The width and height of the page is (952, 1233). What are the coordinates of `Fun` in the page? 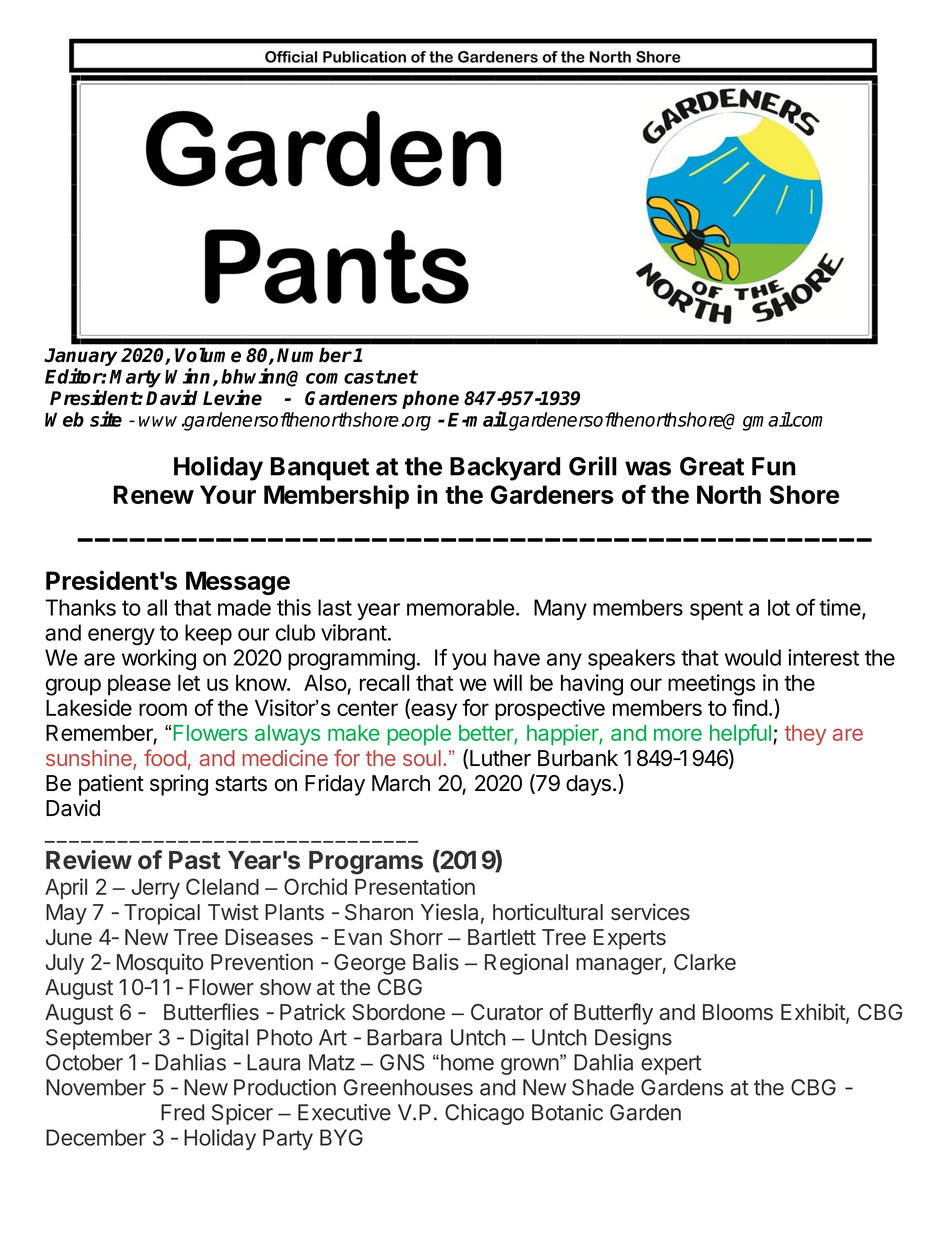 It's located at (774, 466).
